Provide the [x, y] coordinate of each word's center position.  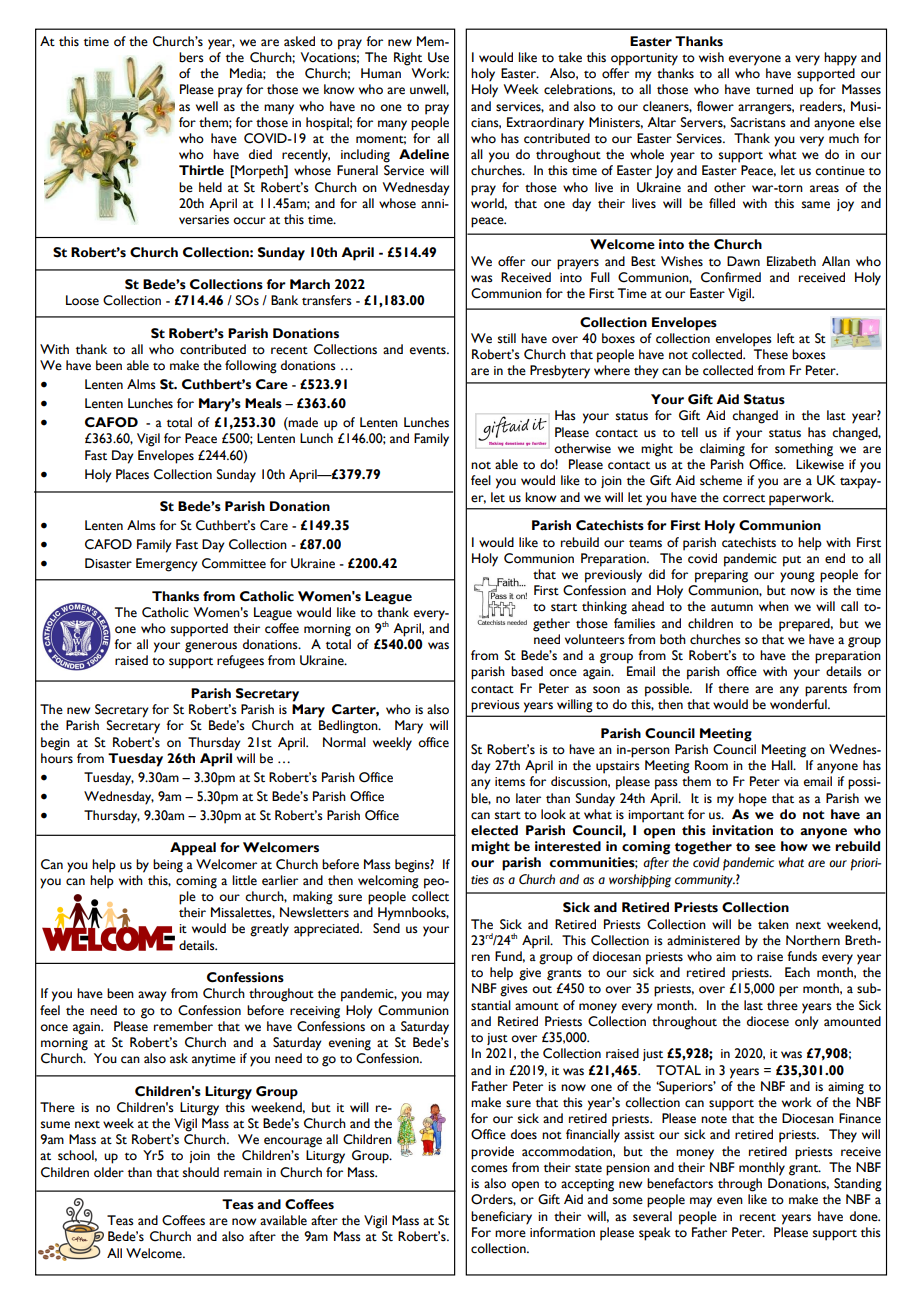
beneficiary [501, 1218]
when [774, 606]
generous [211, 647]
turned [774, 89]
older [109, 1172]
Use [438, 57]
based [527, 671]
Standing [858, 1185]
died [260, 154]
